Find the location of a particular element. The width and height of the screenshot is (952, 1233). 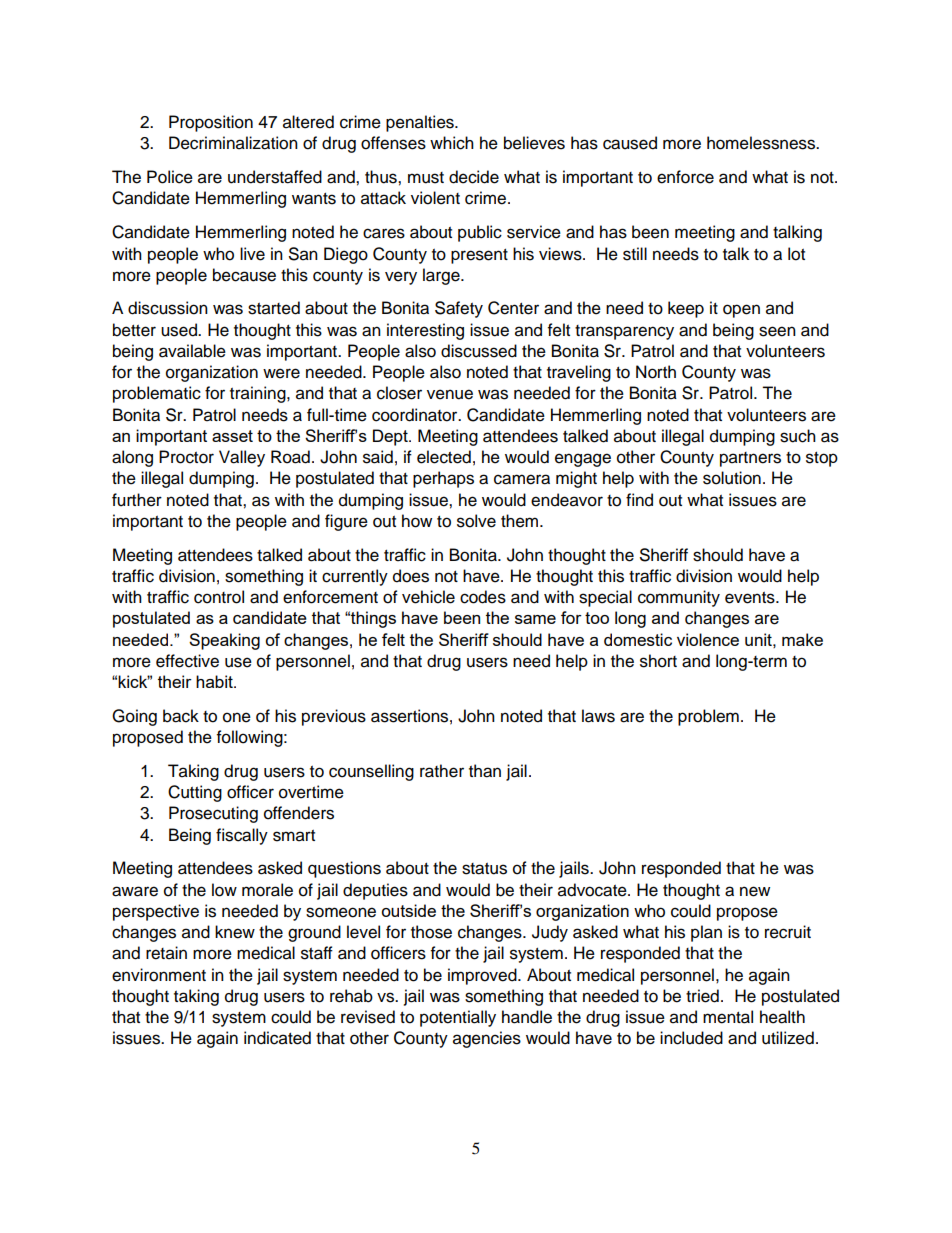

events is located at coordinates (751, 598).
